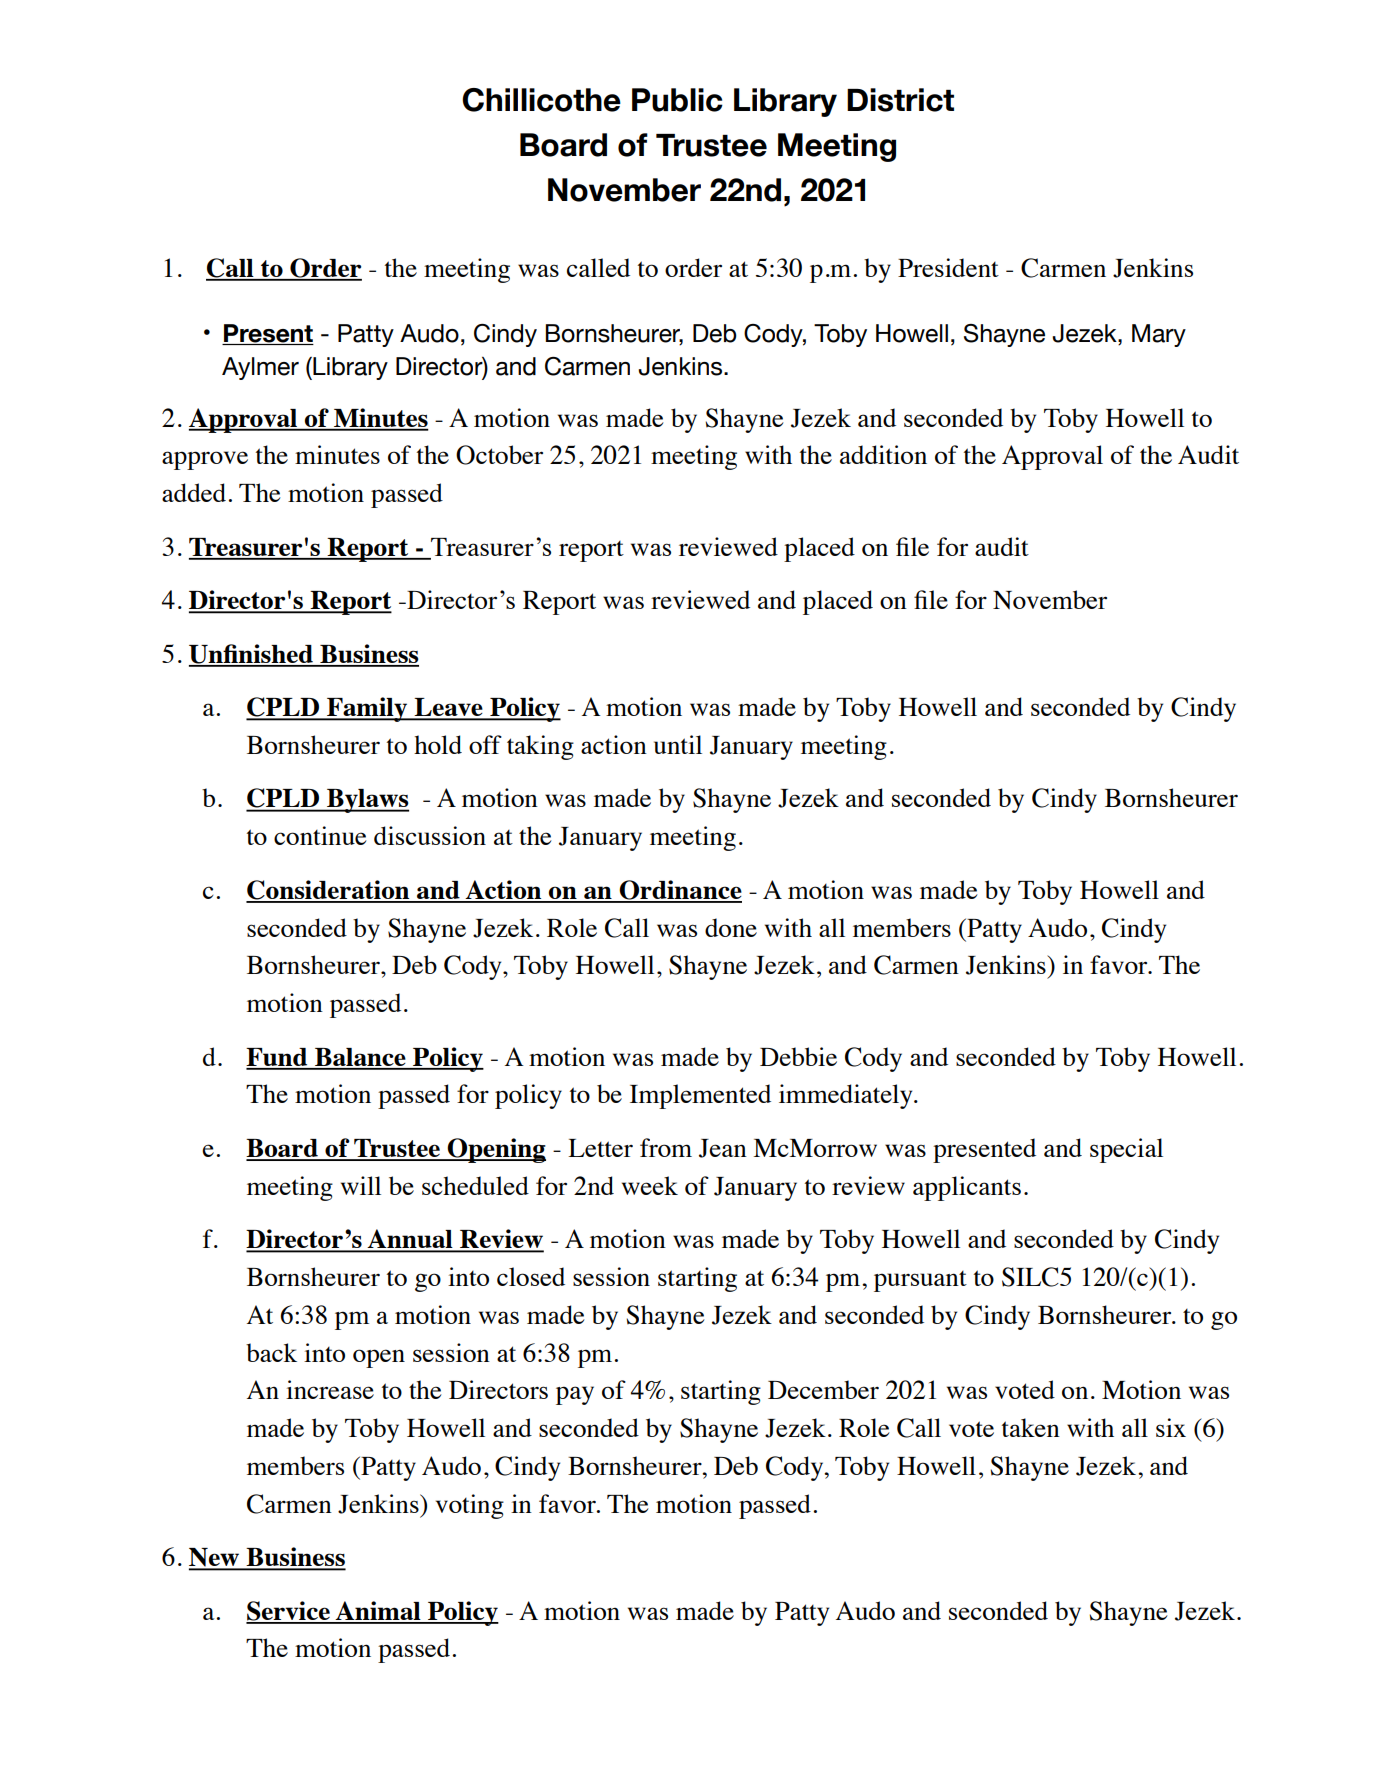 Image resolution: width=1376 pixels, height=1781 pixels. Describe the element at coordinates (900, 100) in the screenshot. I see `District` at that location.
